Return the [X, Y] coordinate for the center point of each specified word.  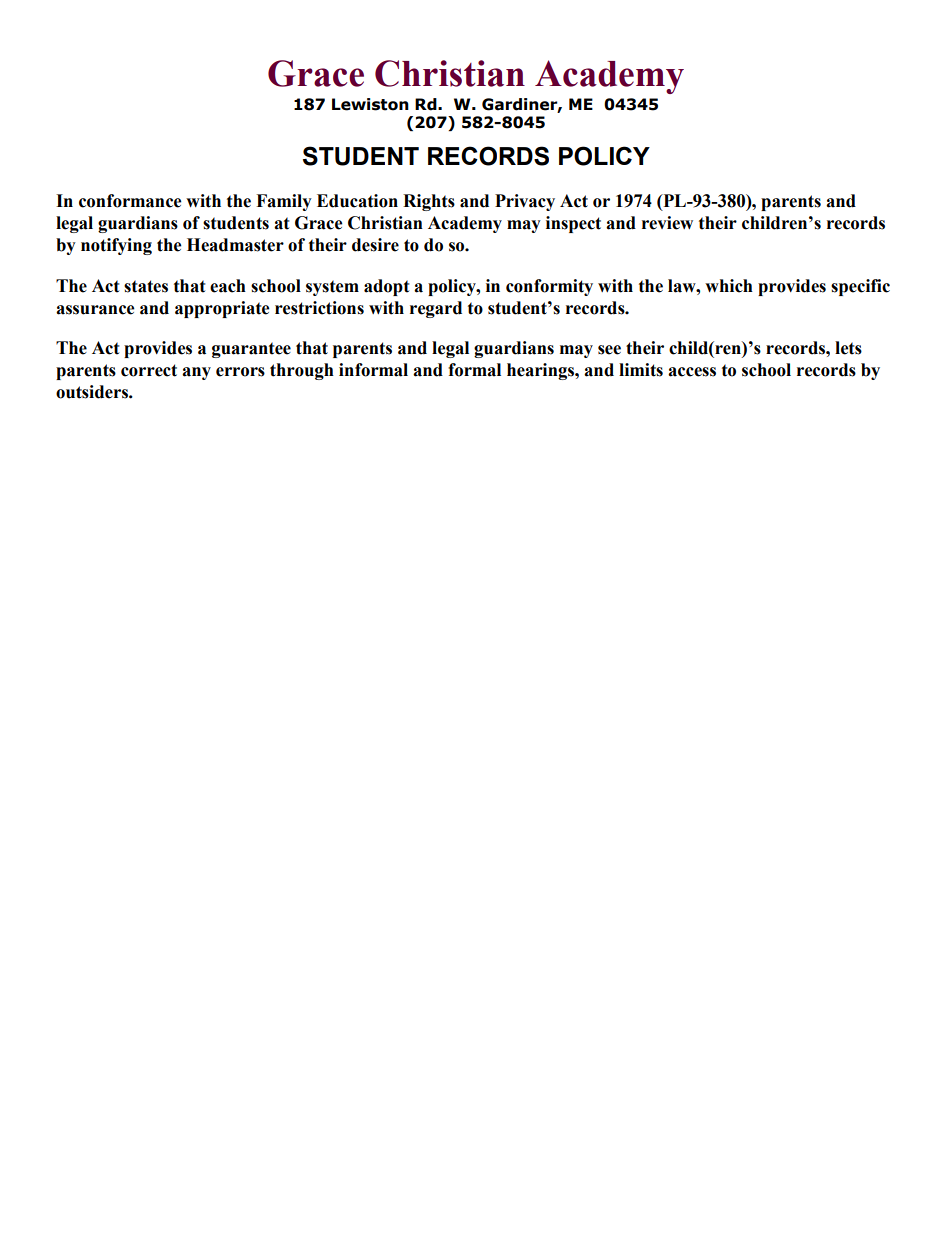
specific [860, 287]
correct [149, 370]
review [667, 223]
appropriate [222, 309]
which [729, 286]
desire [375, 245]
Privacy [525, 202]
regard [436, 309]
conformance [130, 201]
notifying [116, 246]
